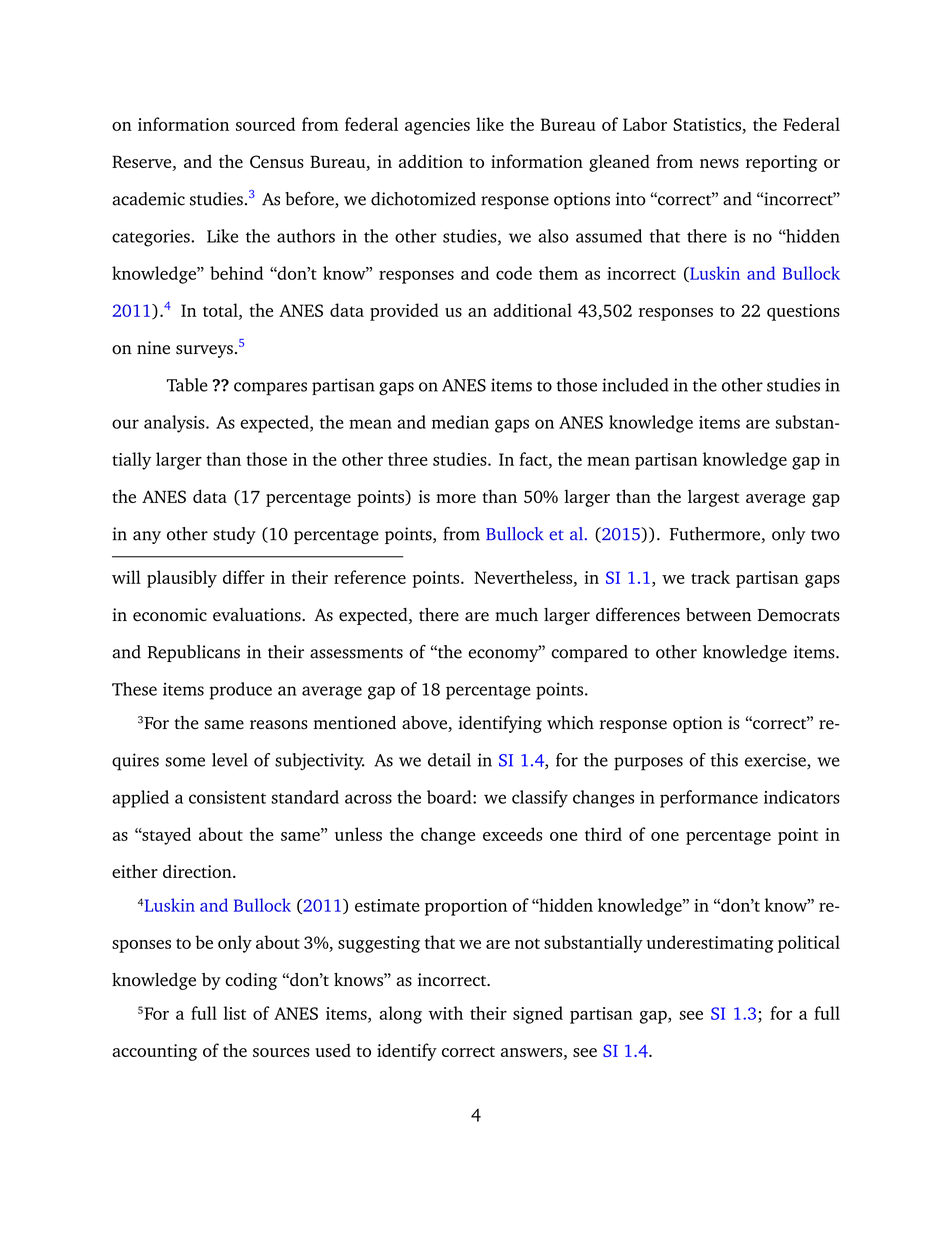  I want to click on with, so click(445, 1013).
